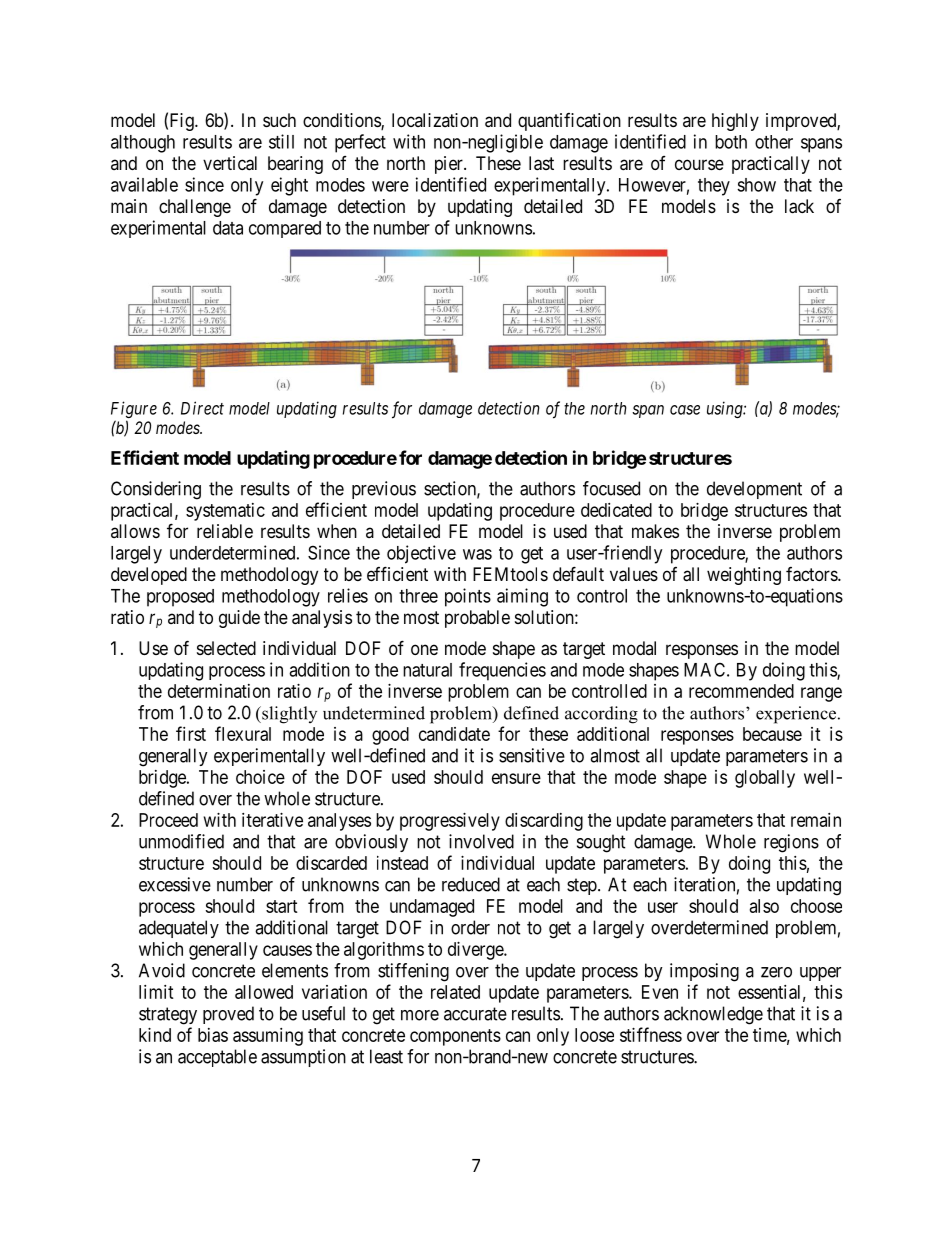 This screenshot has width=952, height=1233. Describe the element at coordinates (812, 574) in the screenshot. I see `factors` at that location.
